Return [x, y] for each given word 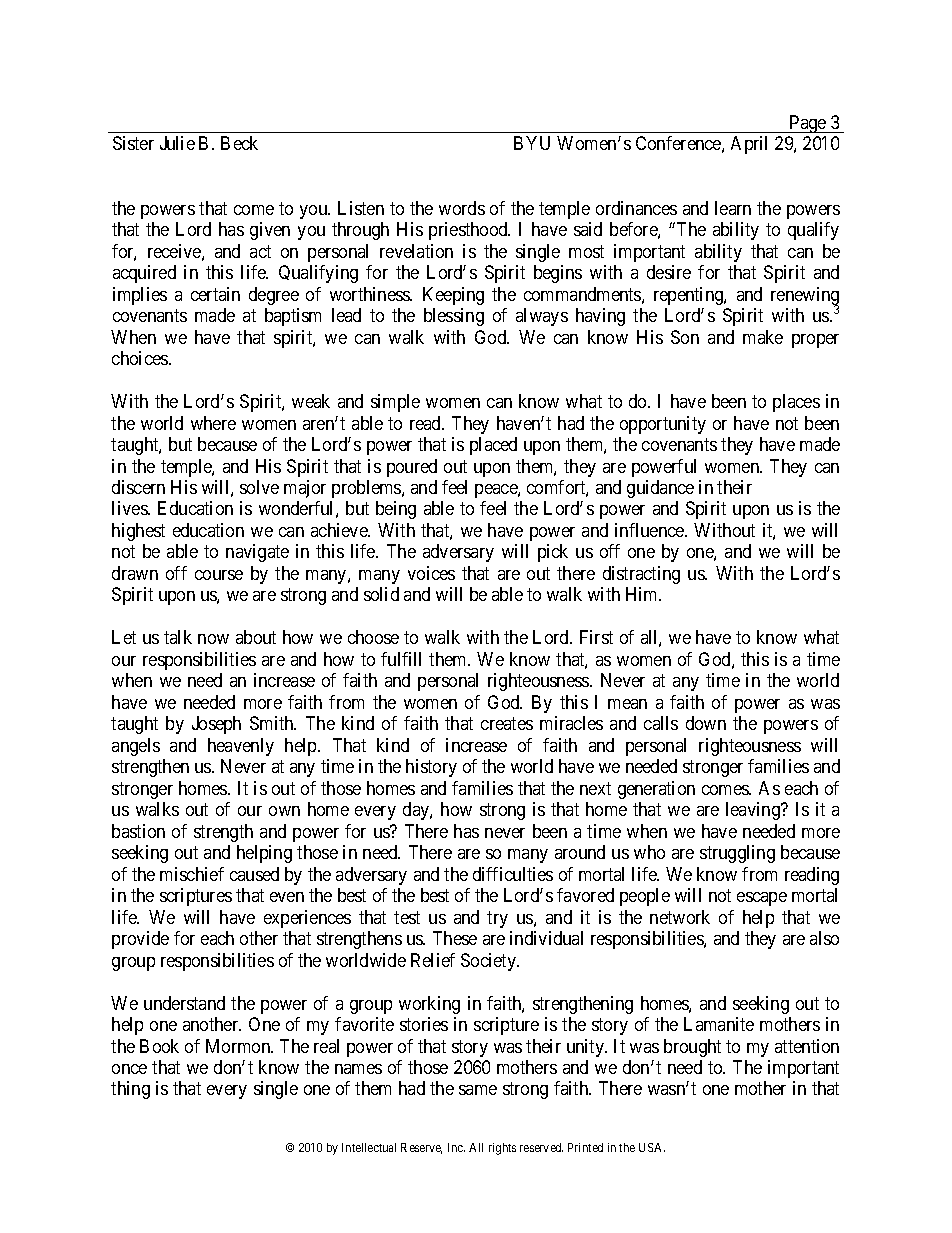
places [796, 403]
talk [178, 637]
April [749, 145]
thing [130, 1090]
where [213, 423]
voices [431, 573]
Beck [239, 143]
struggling [737, 854]
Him [643, 594]
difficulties [513, 874]
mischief [192, 874]
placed [493, 446]
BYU [532, 143]
